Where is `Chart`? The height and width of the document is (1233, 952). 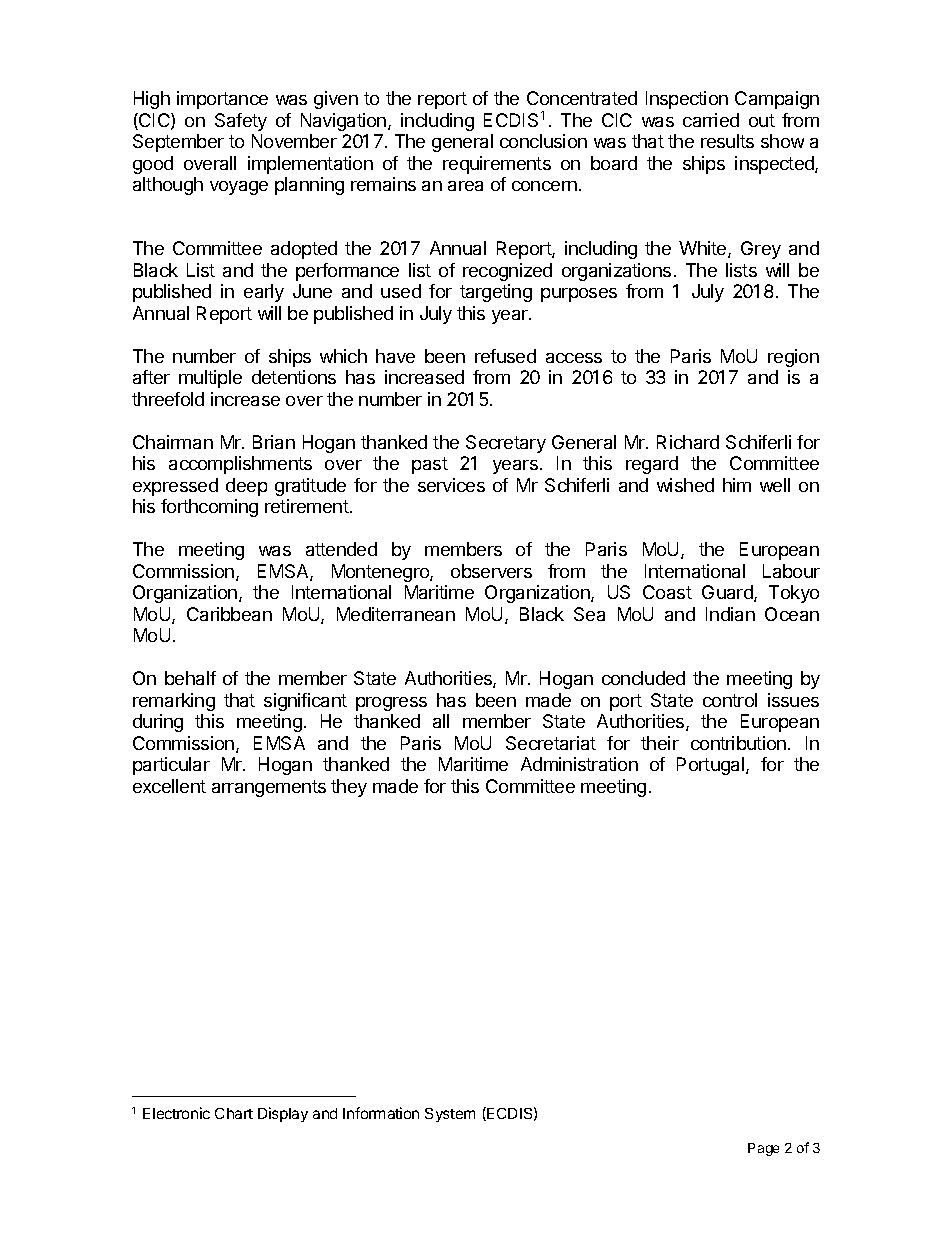 Chart is located at coordinates (234, 1113).
